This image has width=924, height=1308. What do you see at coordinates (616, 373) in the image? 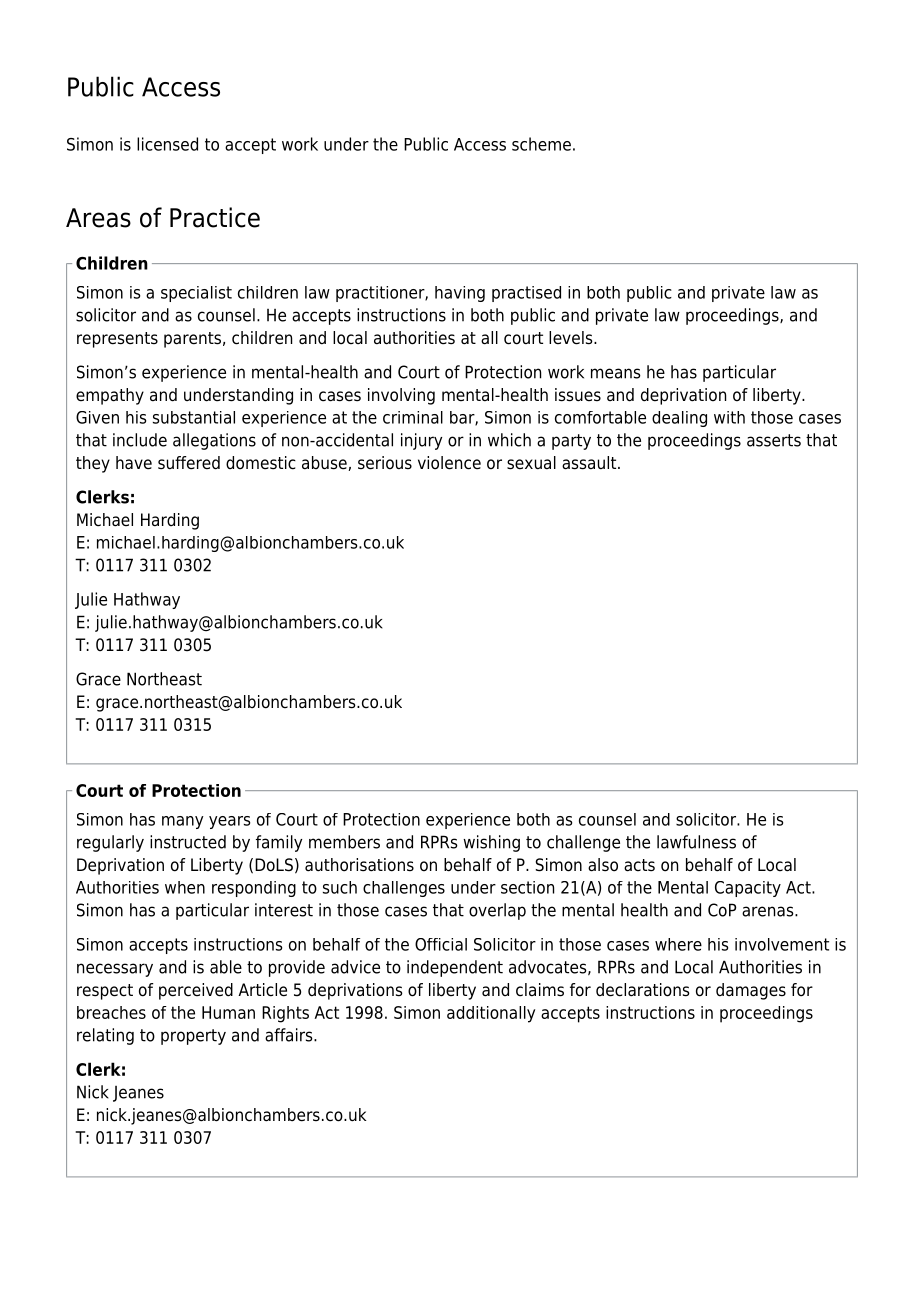
I see `means` at bounding box center [616, 373].
